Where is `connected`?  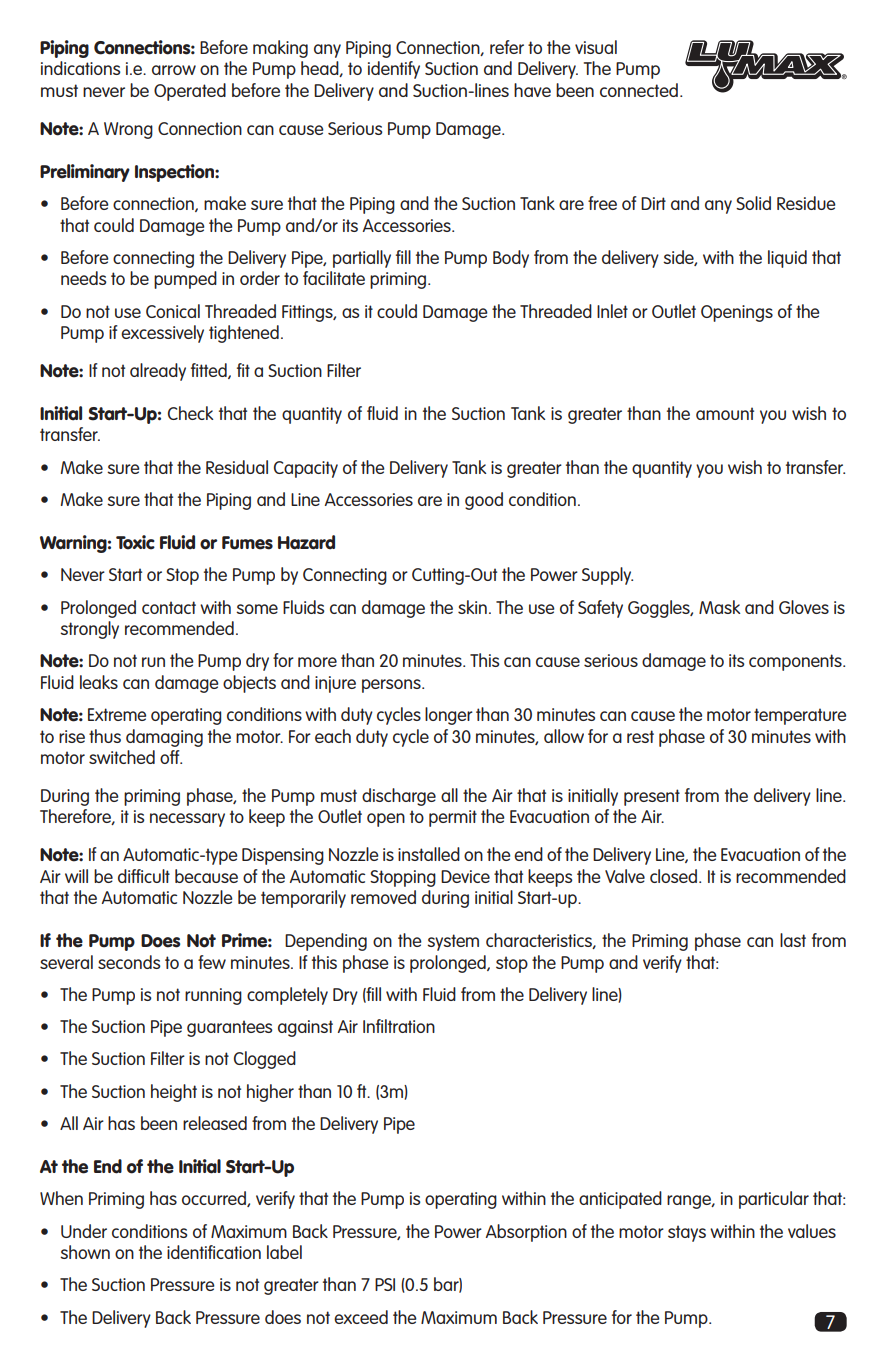 connected is located at coordinates (639, 90).
